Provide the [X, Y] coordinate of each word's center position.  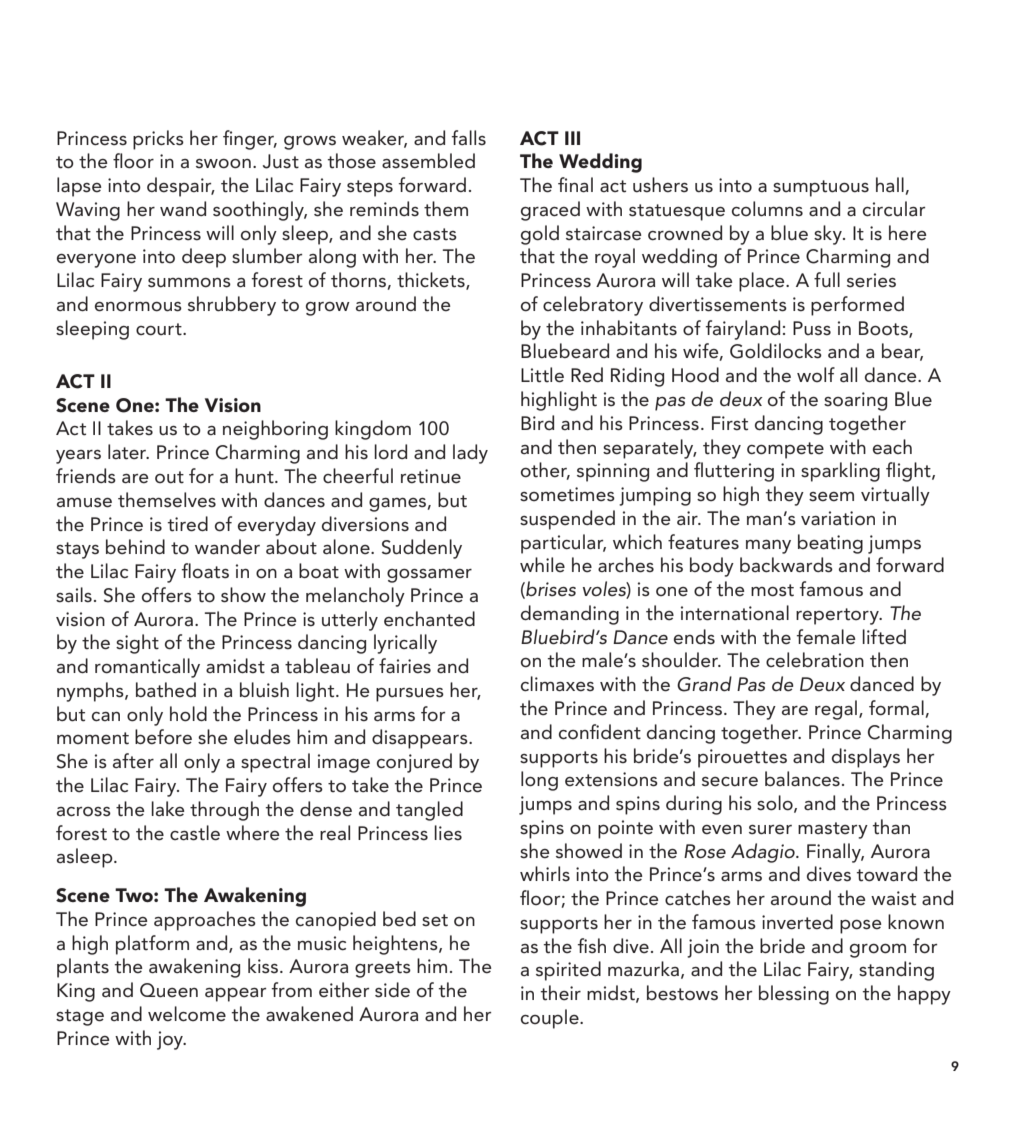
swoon [223, 164]
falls [469, 138]
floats [205, 571]
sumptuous [821, 188]
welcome [187, 1014]
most [772, 590]
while [542, 565]
